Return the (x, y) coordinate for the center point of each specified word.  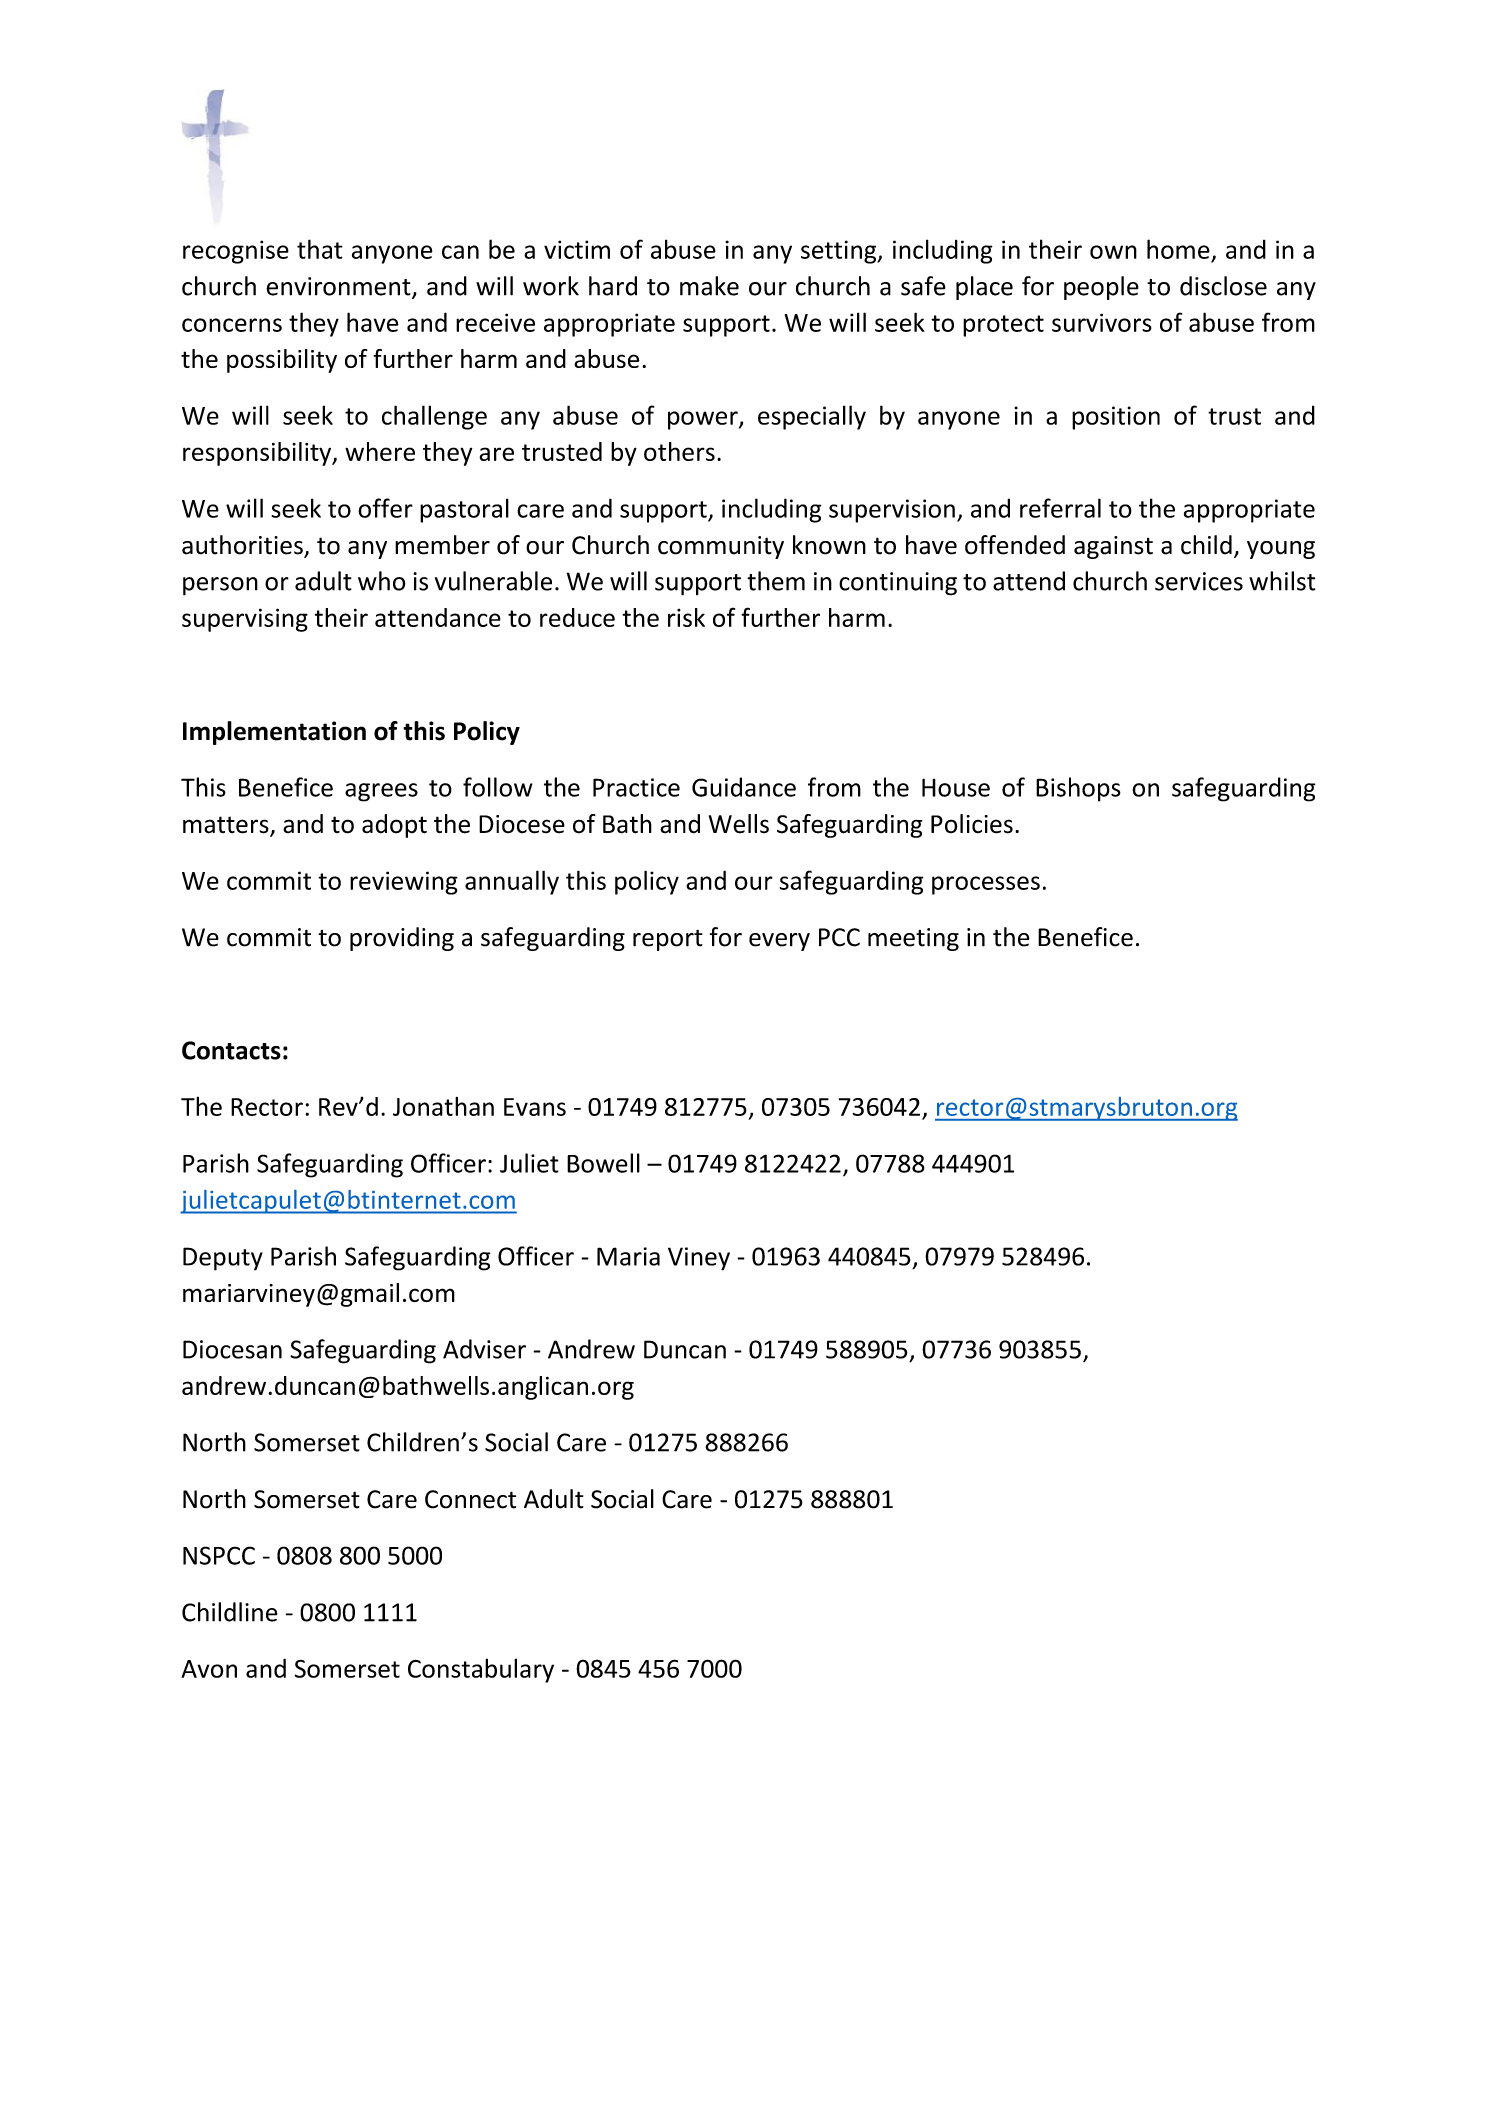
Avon (209, 1669)
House (956, 787)
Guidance (744, 787)
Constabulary (481, 1670)
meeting (913, 939)
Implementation (274, 733)
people (1101, 288)
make (709, 286)
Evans (535, 1107)
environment (339, 287)
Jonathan (443, 1106)
